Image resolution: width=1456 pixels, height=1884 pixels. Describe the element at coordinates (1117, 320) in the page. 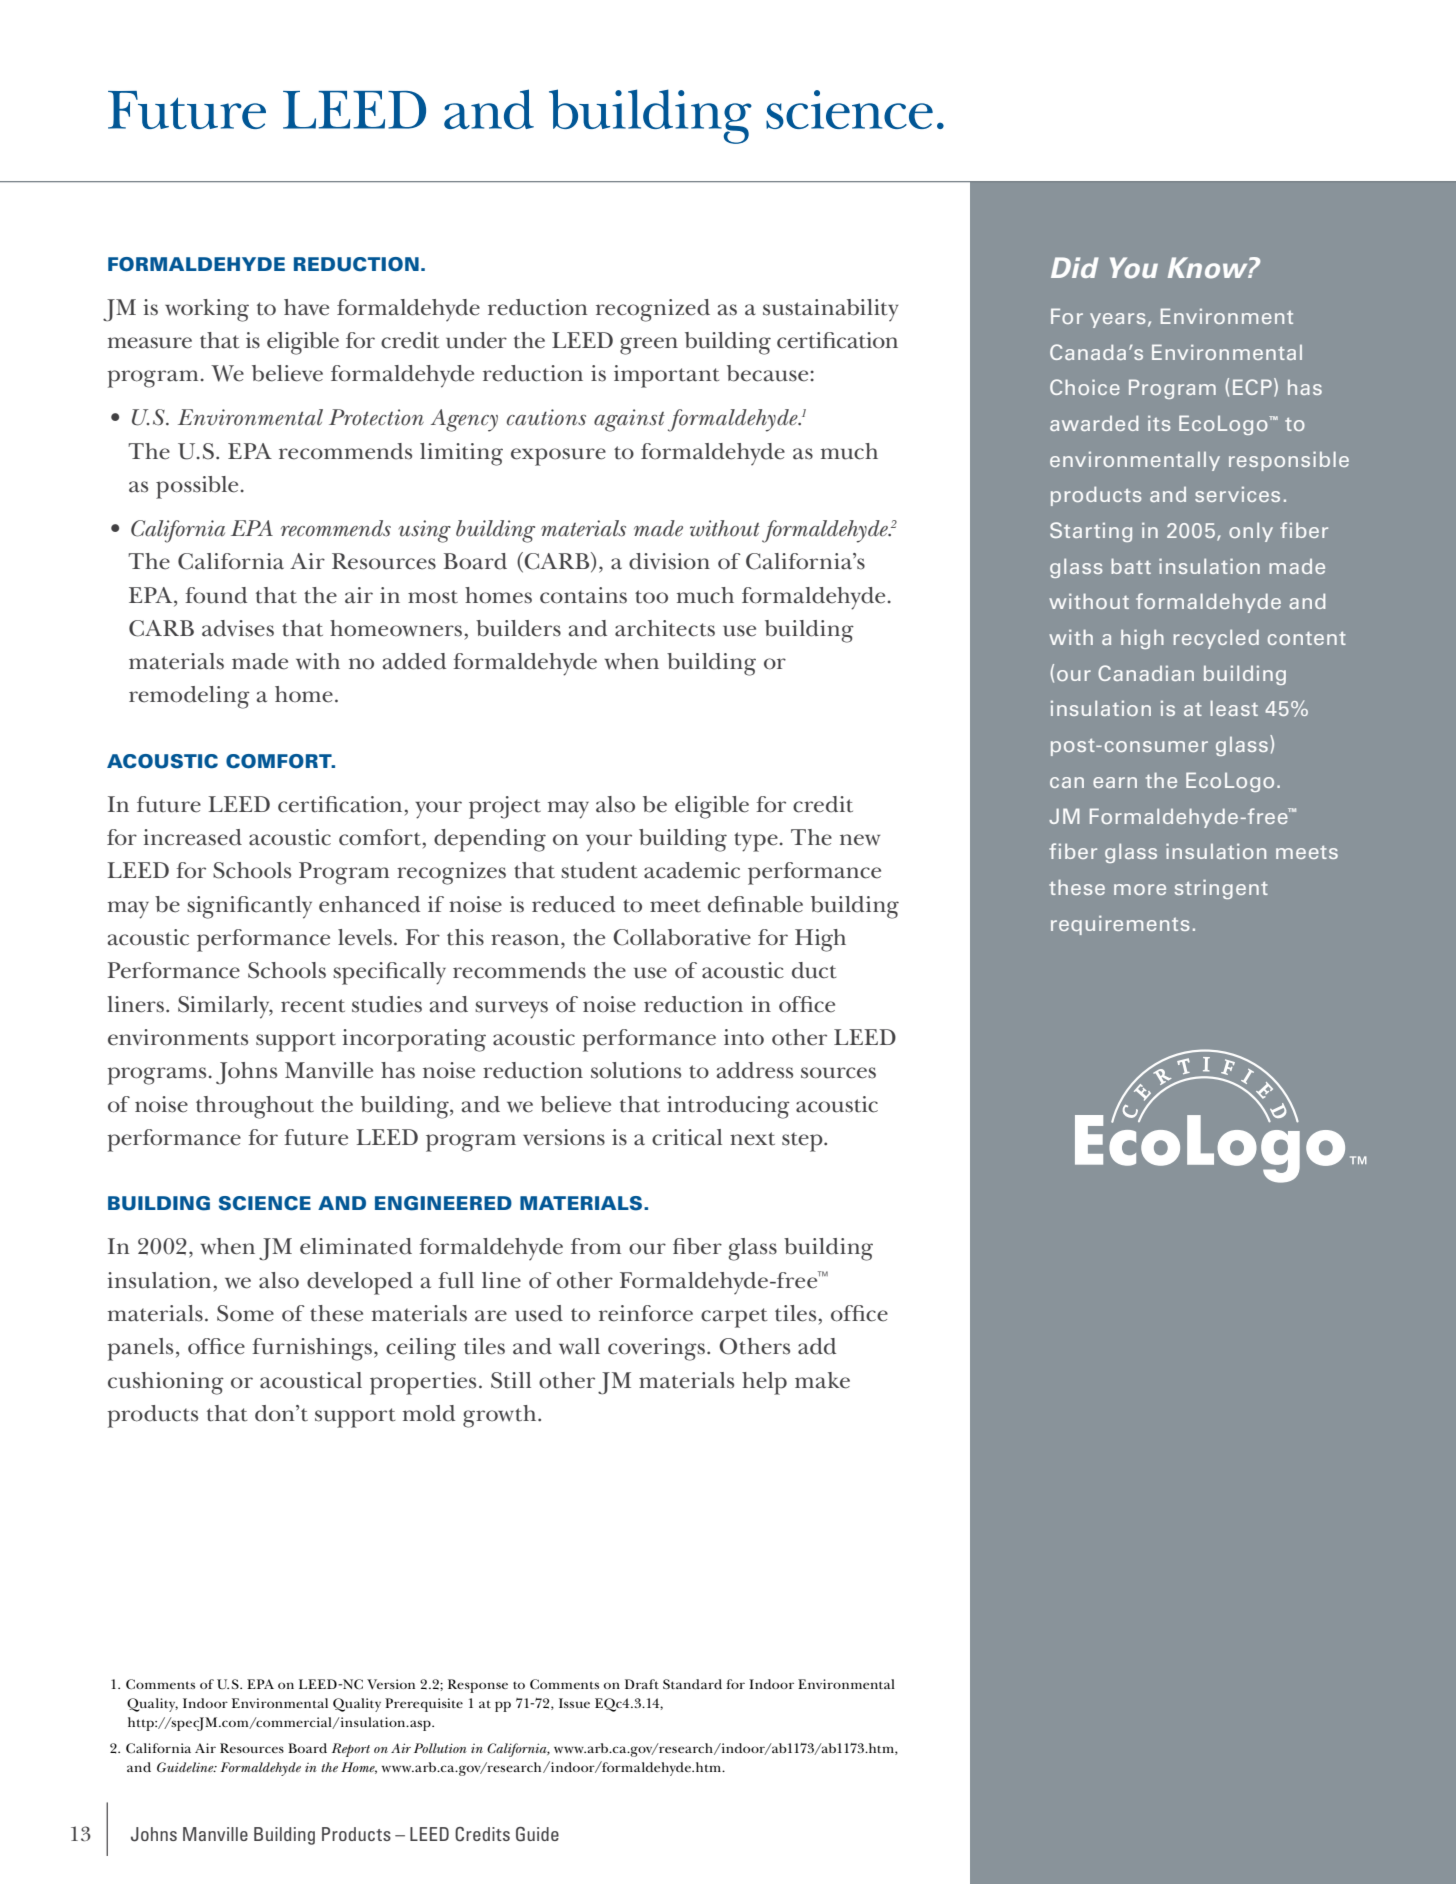

I see `years` at that location.
